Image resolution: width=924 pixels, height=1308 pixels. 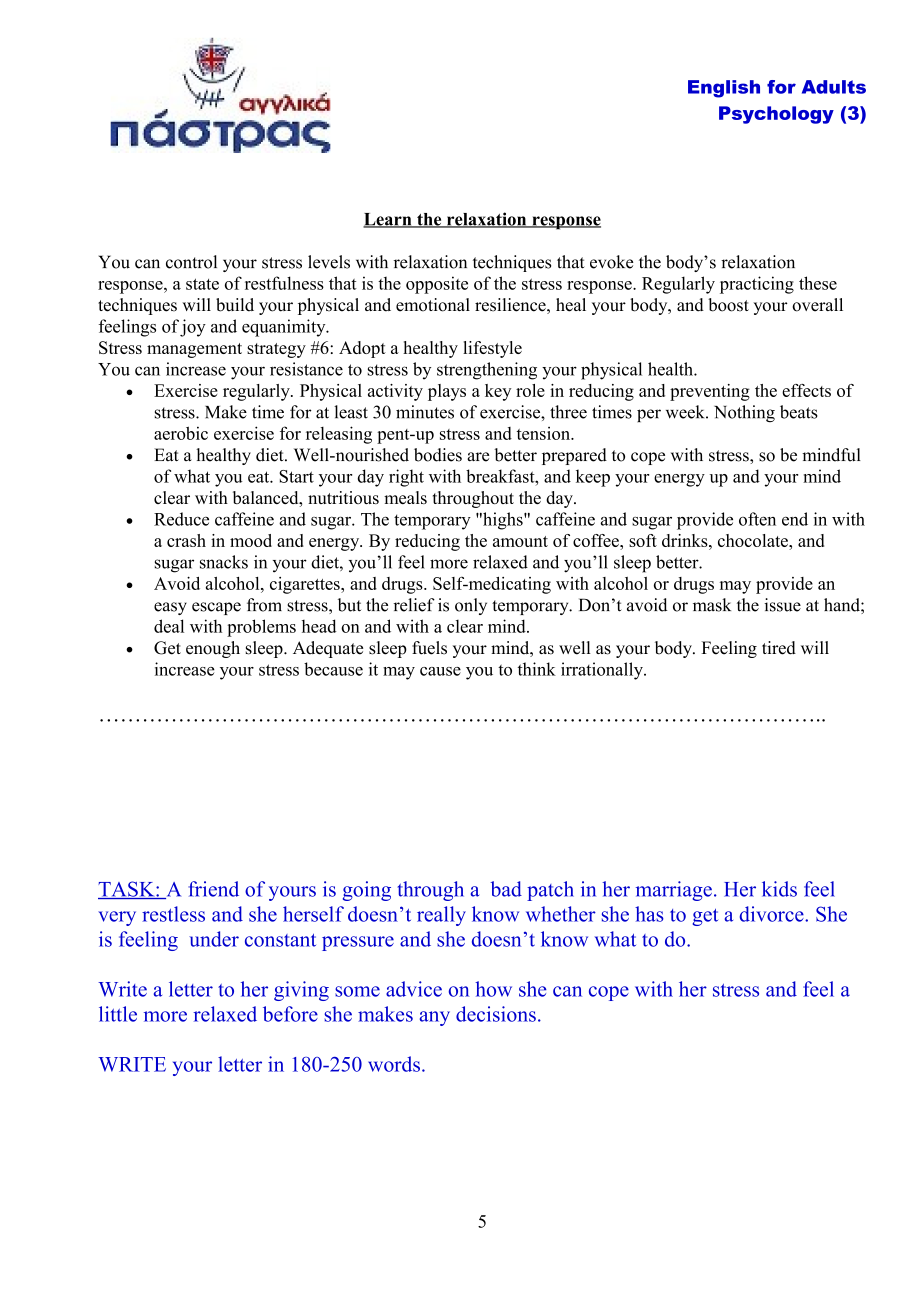 I want to click on Psychology, so click(x=776, y=115).
